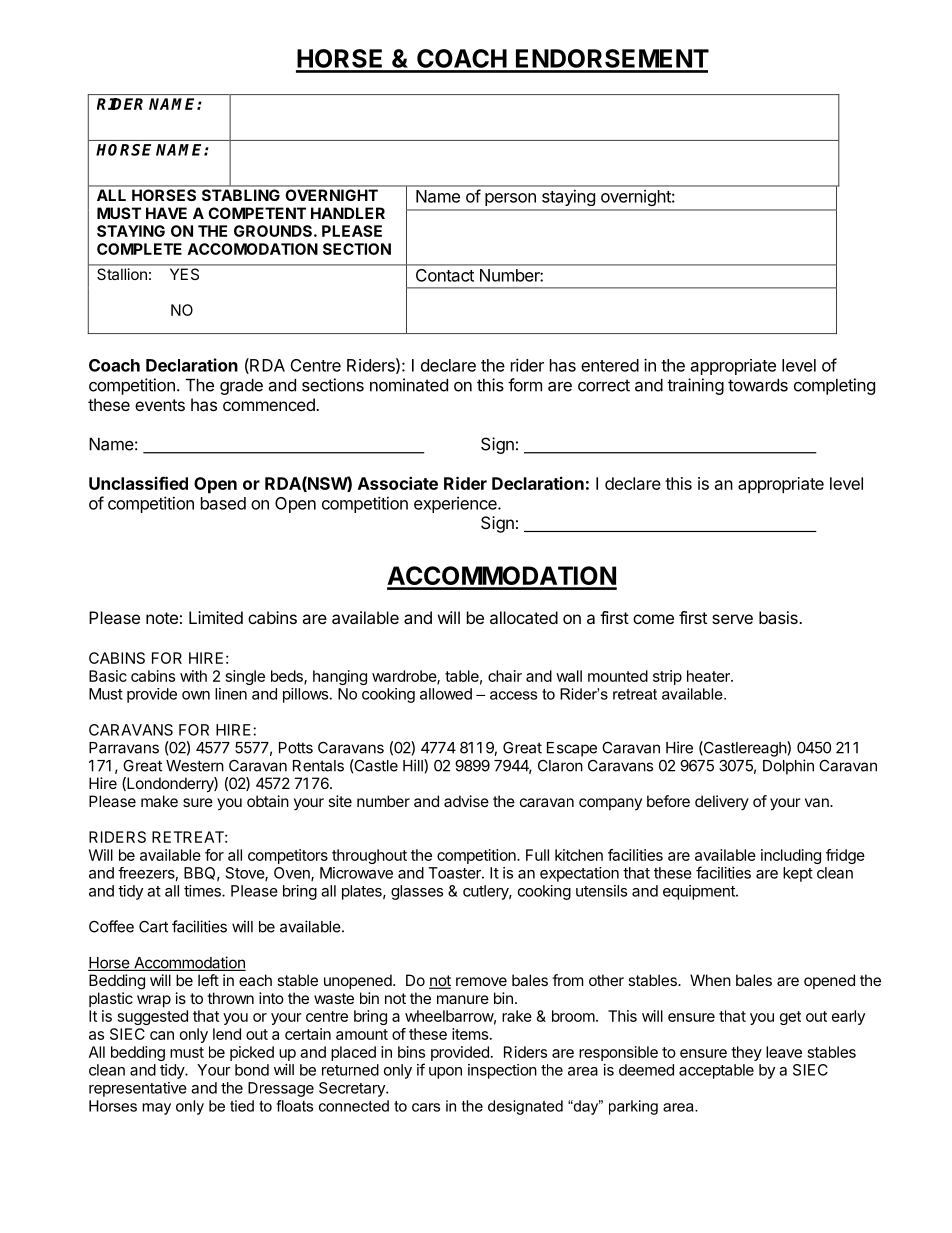  What do you see at coordinates (758, 385) in the document?
I see `towards` at bounding box center [758, 385].
